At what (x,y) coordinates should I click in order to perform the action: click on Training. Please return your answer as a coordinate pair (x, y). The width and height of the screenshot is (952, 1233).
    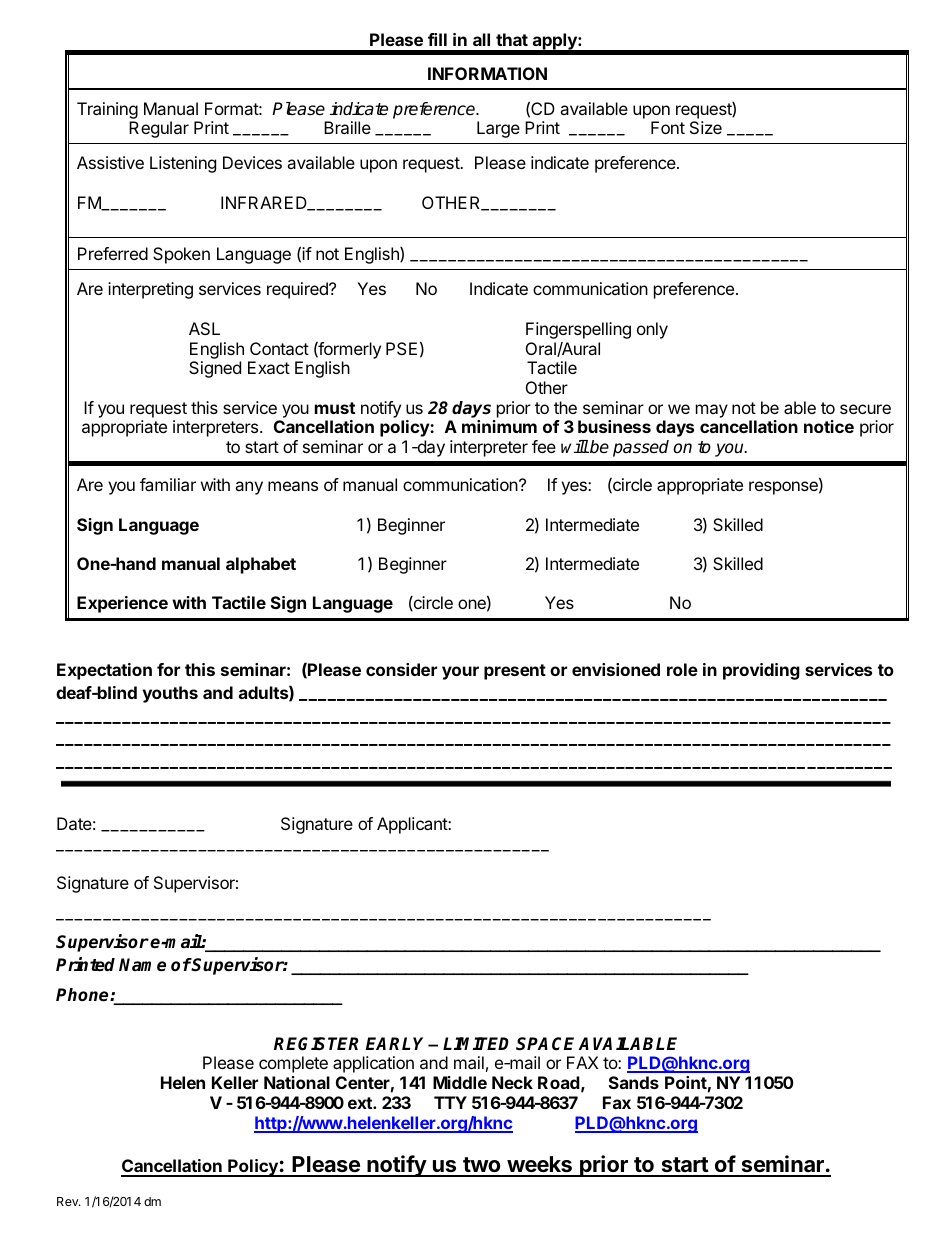
    Looking at the image, I should click on (107, 110).
